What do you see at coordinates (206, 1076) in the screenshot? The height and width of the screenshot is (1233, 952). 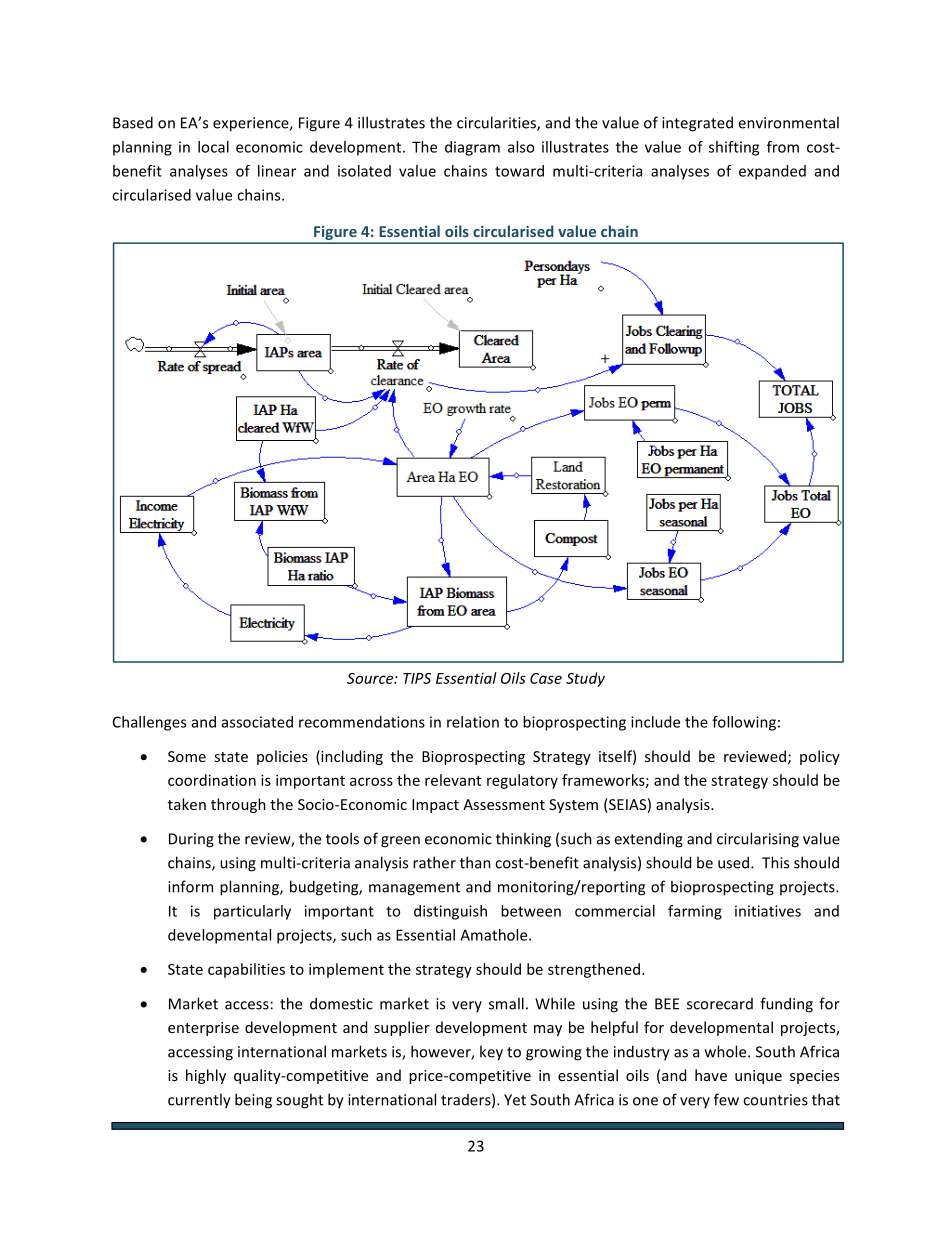 I see `highly` at bounding box center [206, 1076].
